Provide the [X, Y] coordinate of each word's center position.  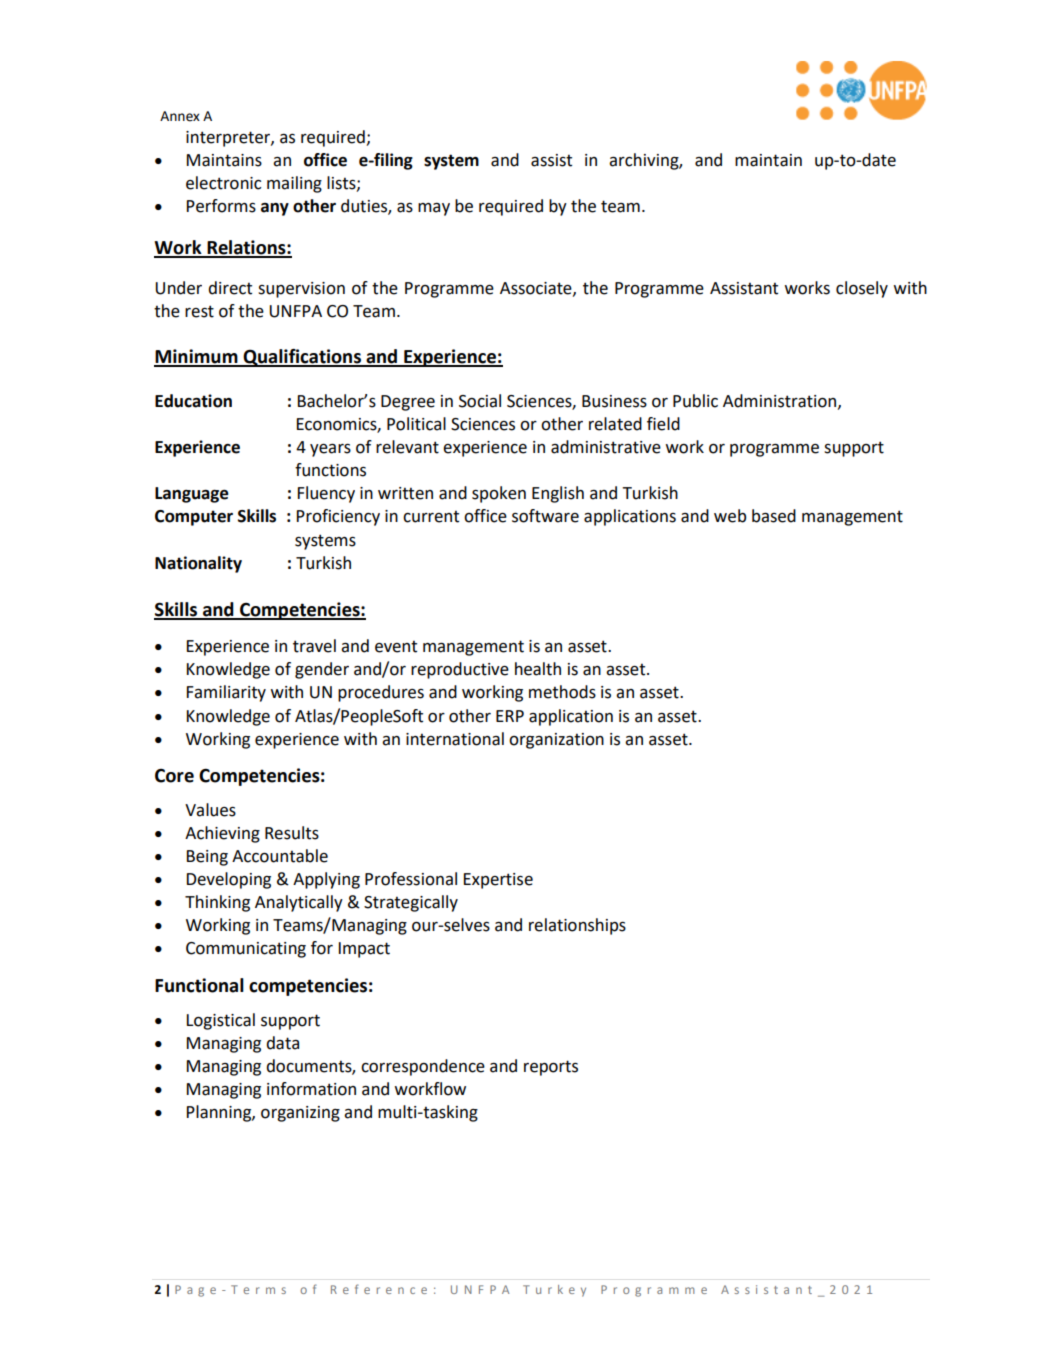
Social [480, 401]
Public [695, 401]
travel [314, 646]
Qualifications [302, 358]
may [434, 209]
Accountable [280, 856]
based [774, 516]
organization [556, 741]
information [311, 1089]
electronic [223, 183]
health [538, 669]
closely [862, 289]
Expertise [498, 881]
